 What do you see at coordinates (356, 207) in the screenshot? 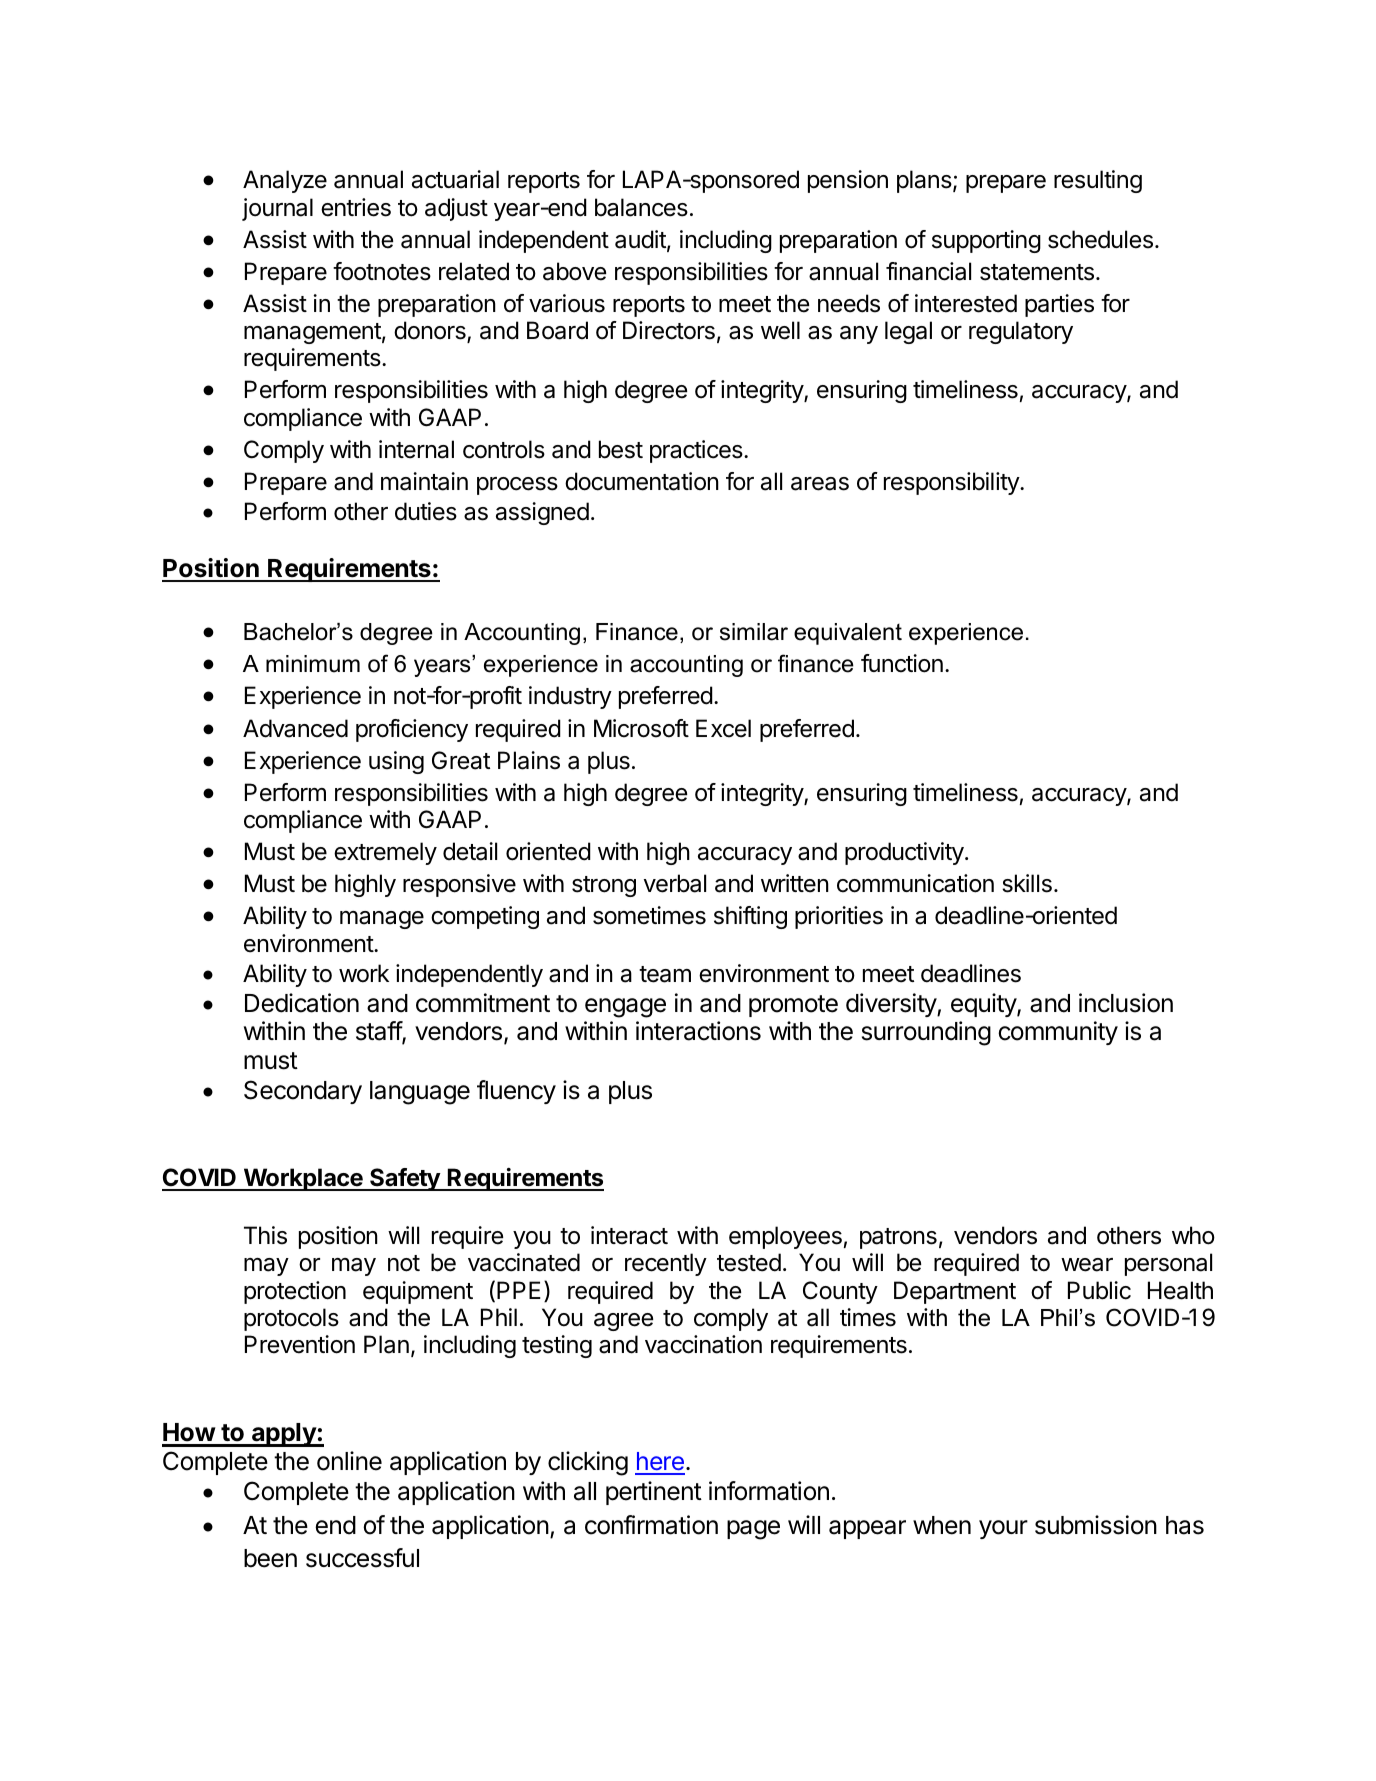
I see `entries` at bounding box center [356, 207].
